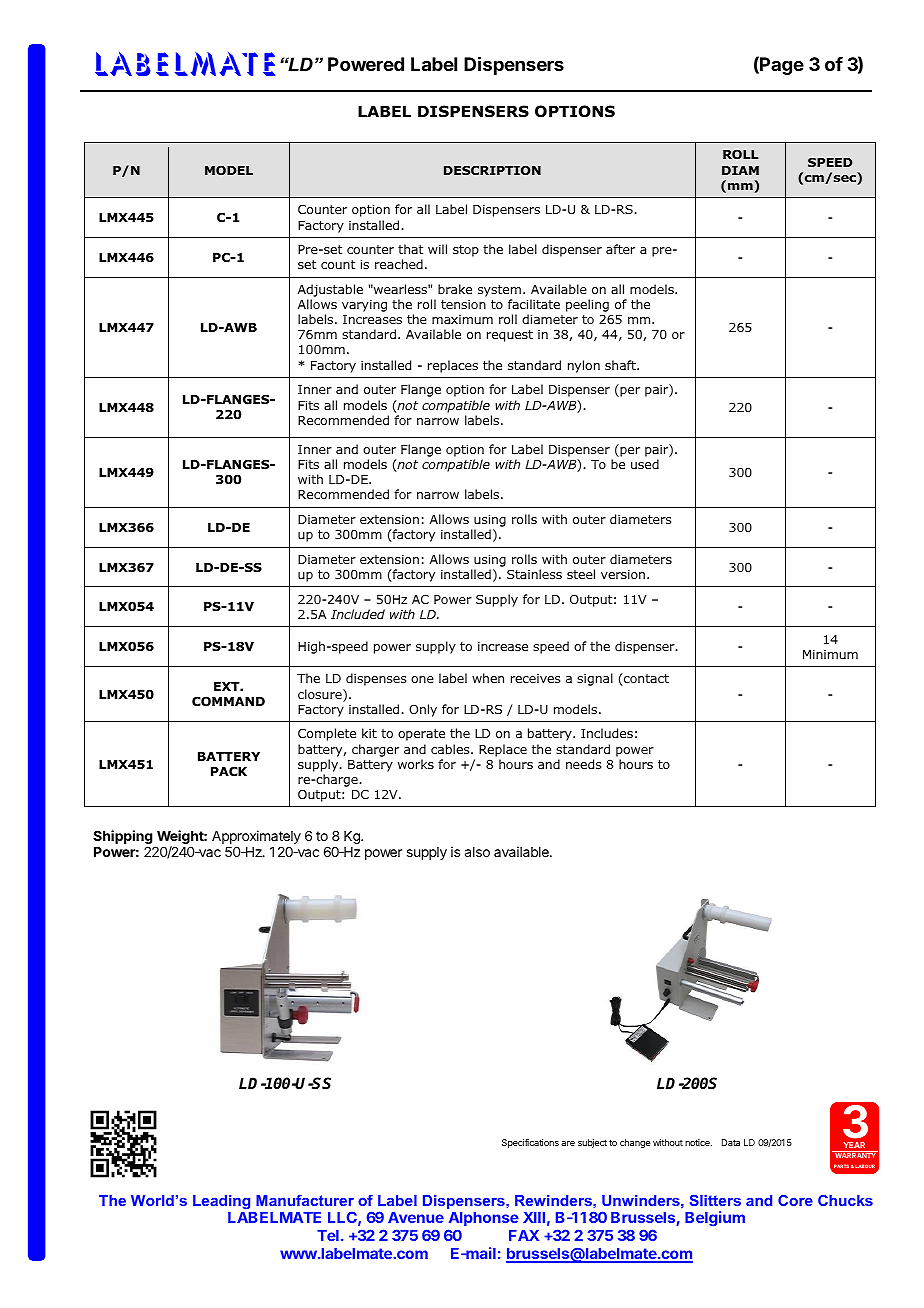 This screenshot has width=924, height=1308. What do you see at coordinates (488, 678) in the screenshot?
I see `when` at bounding box center [488, 678].
